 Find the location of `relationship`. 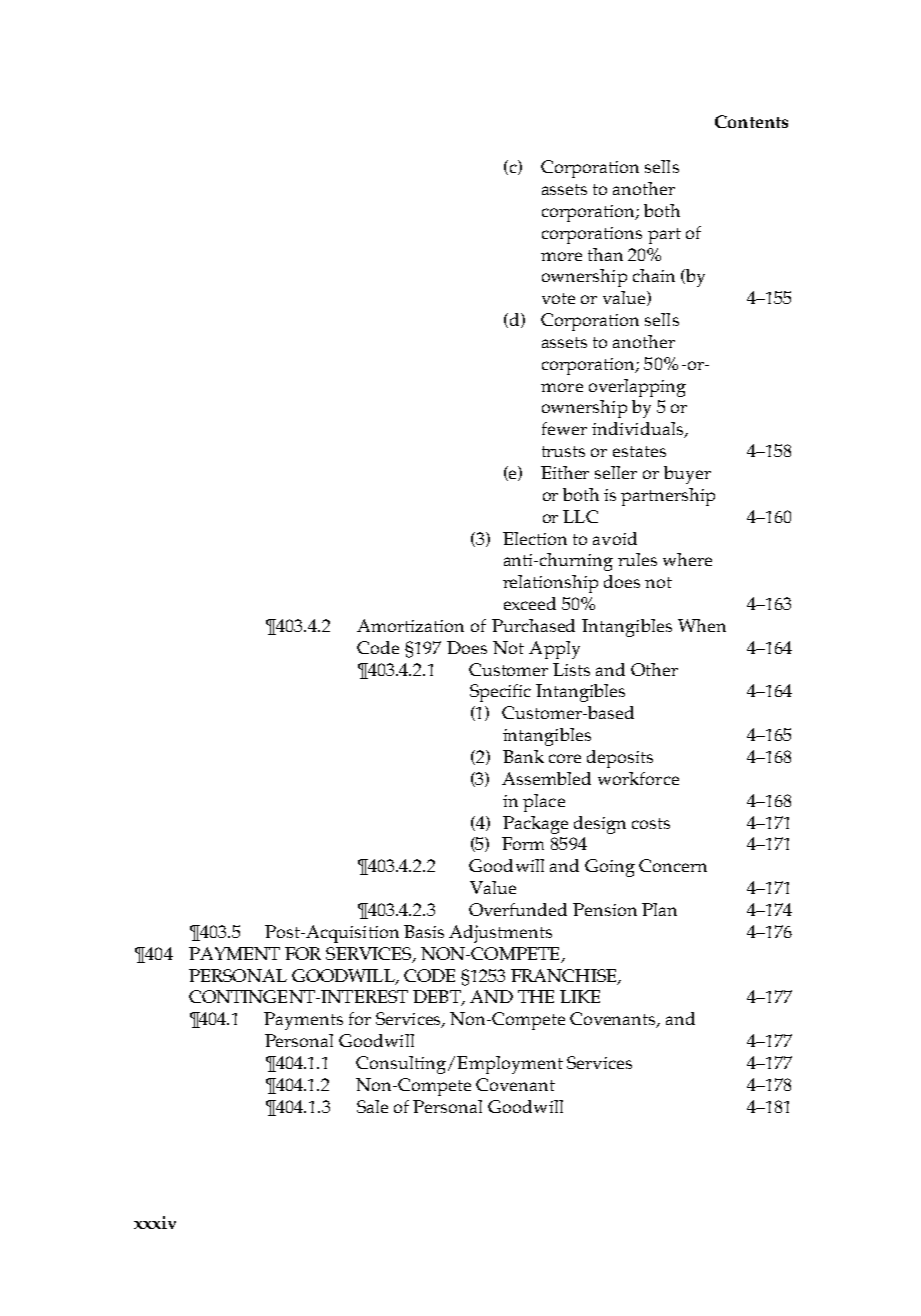

relationship is located at coordinates (550, 584).
